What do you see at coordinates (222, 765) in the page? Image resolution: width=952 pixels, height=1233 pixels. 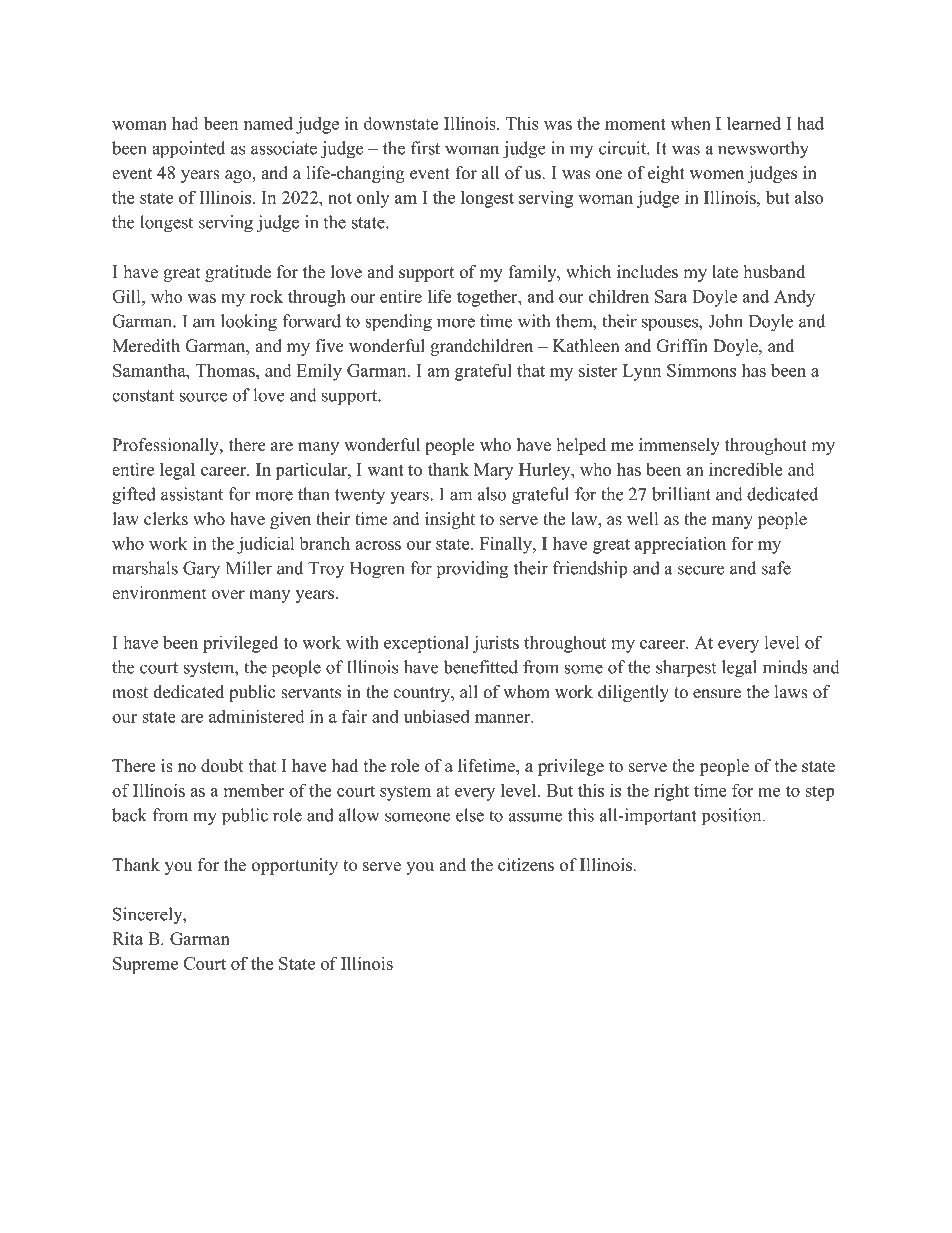 I see `doubt` at bounding box center [222, 765].
